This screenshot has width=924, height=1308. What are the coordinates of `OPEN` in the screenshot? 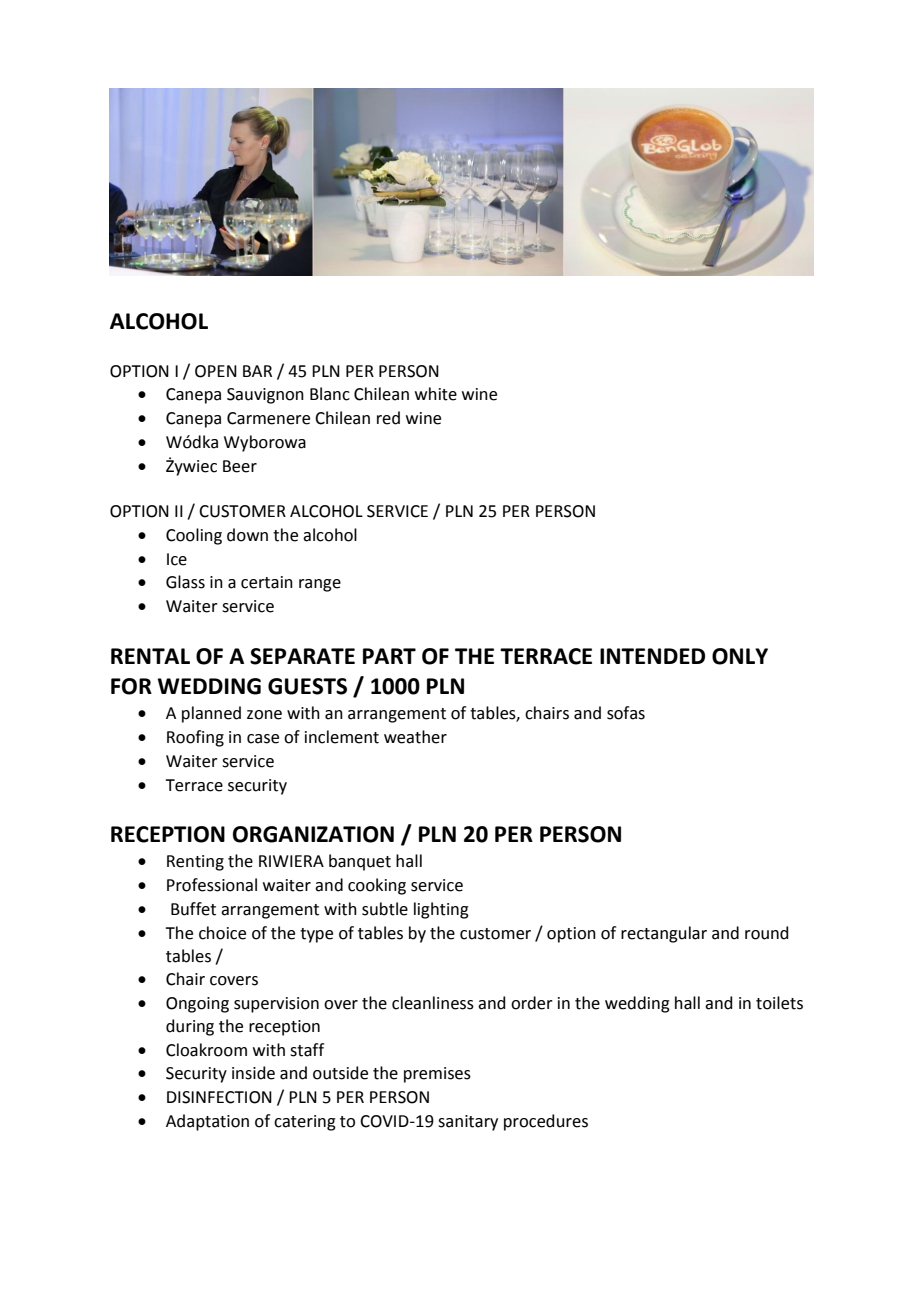 It's located at (216, 371).
